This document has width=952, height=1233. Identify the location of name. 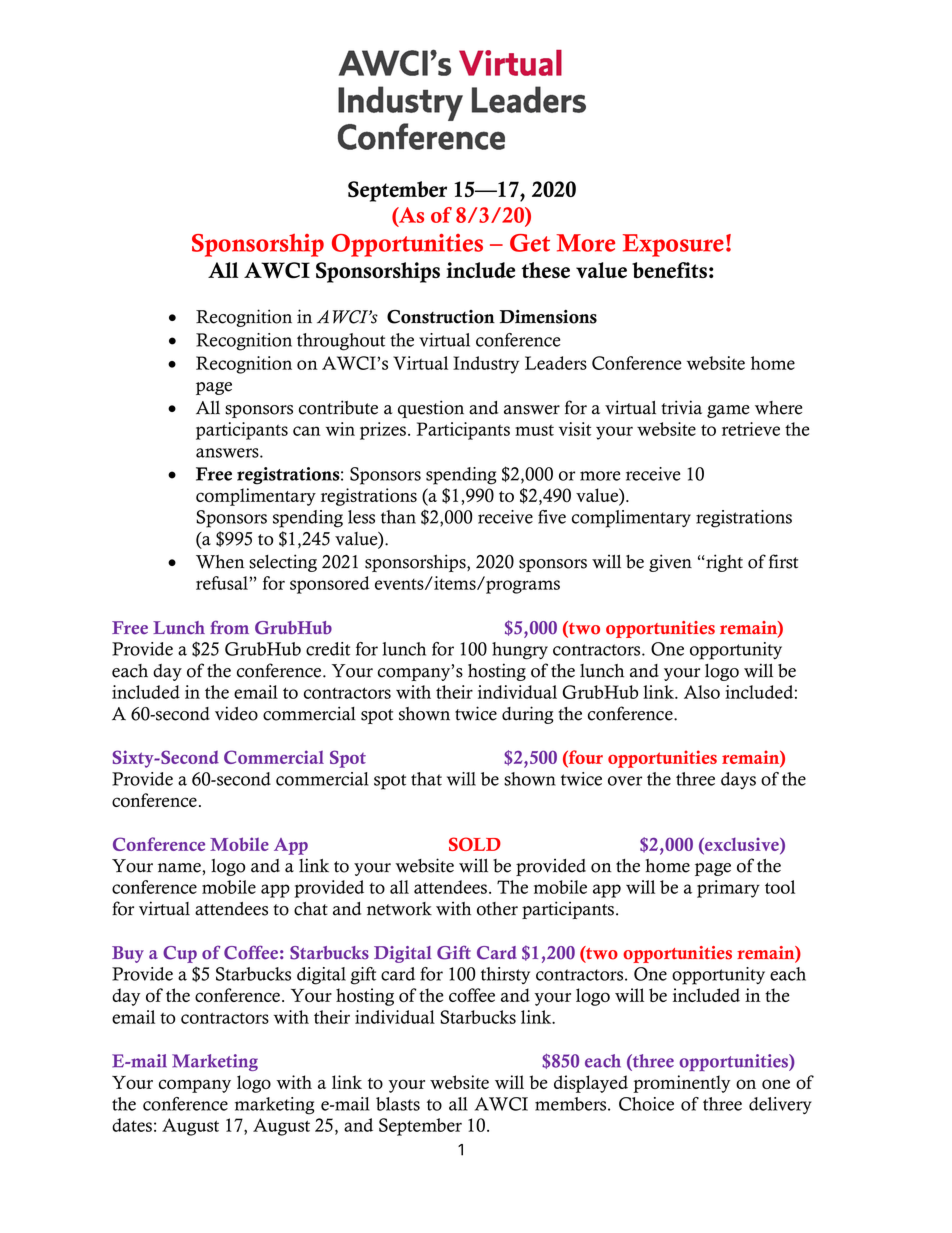
(180, 868).
